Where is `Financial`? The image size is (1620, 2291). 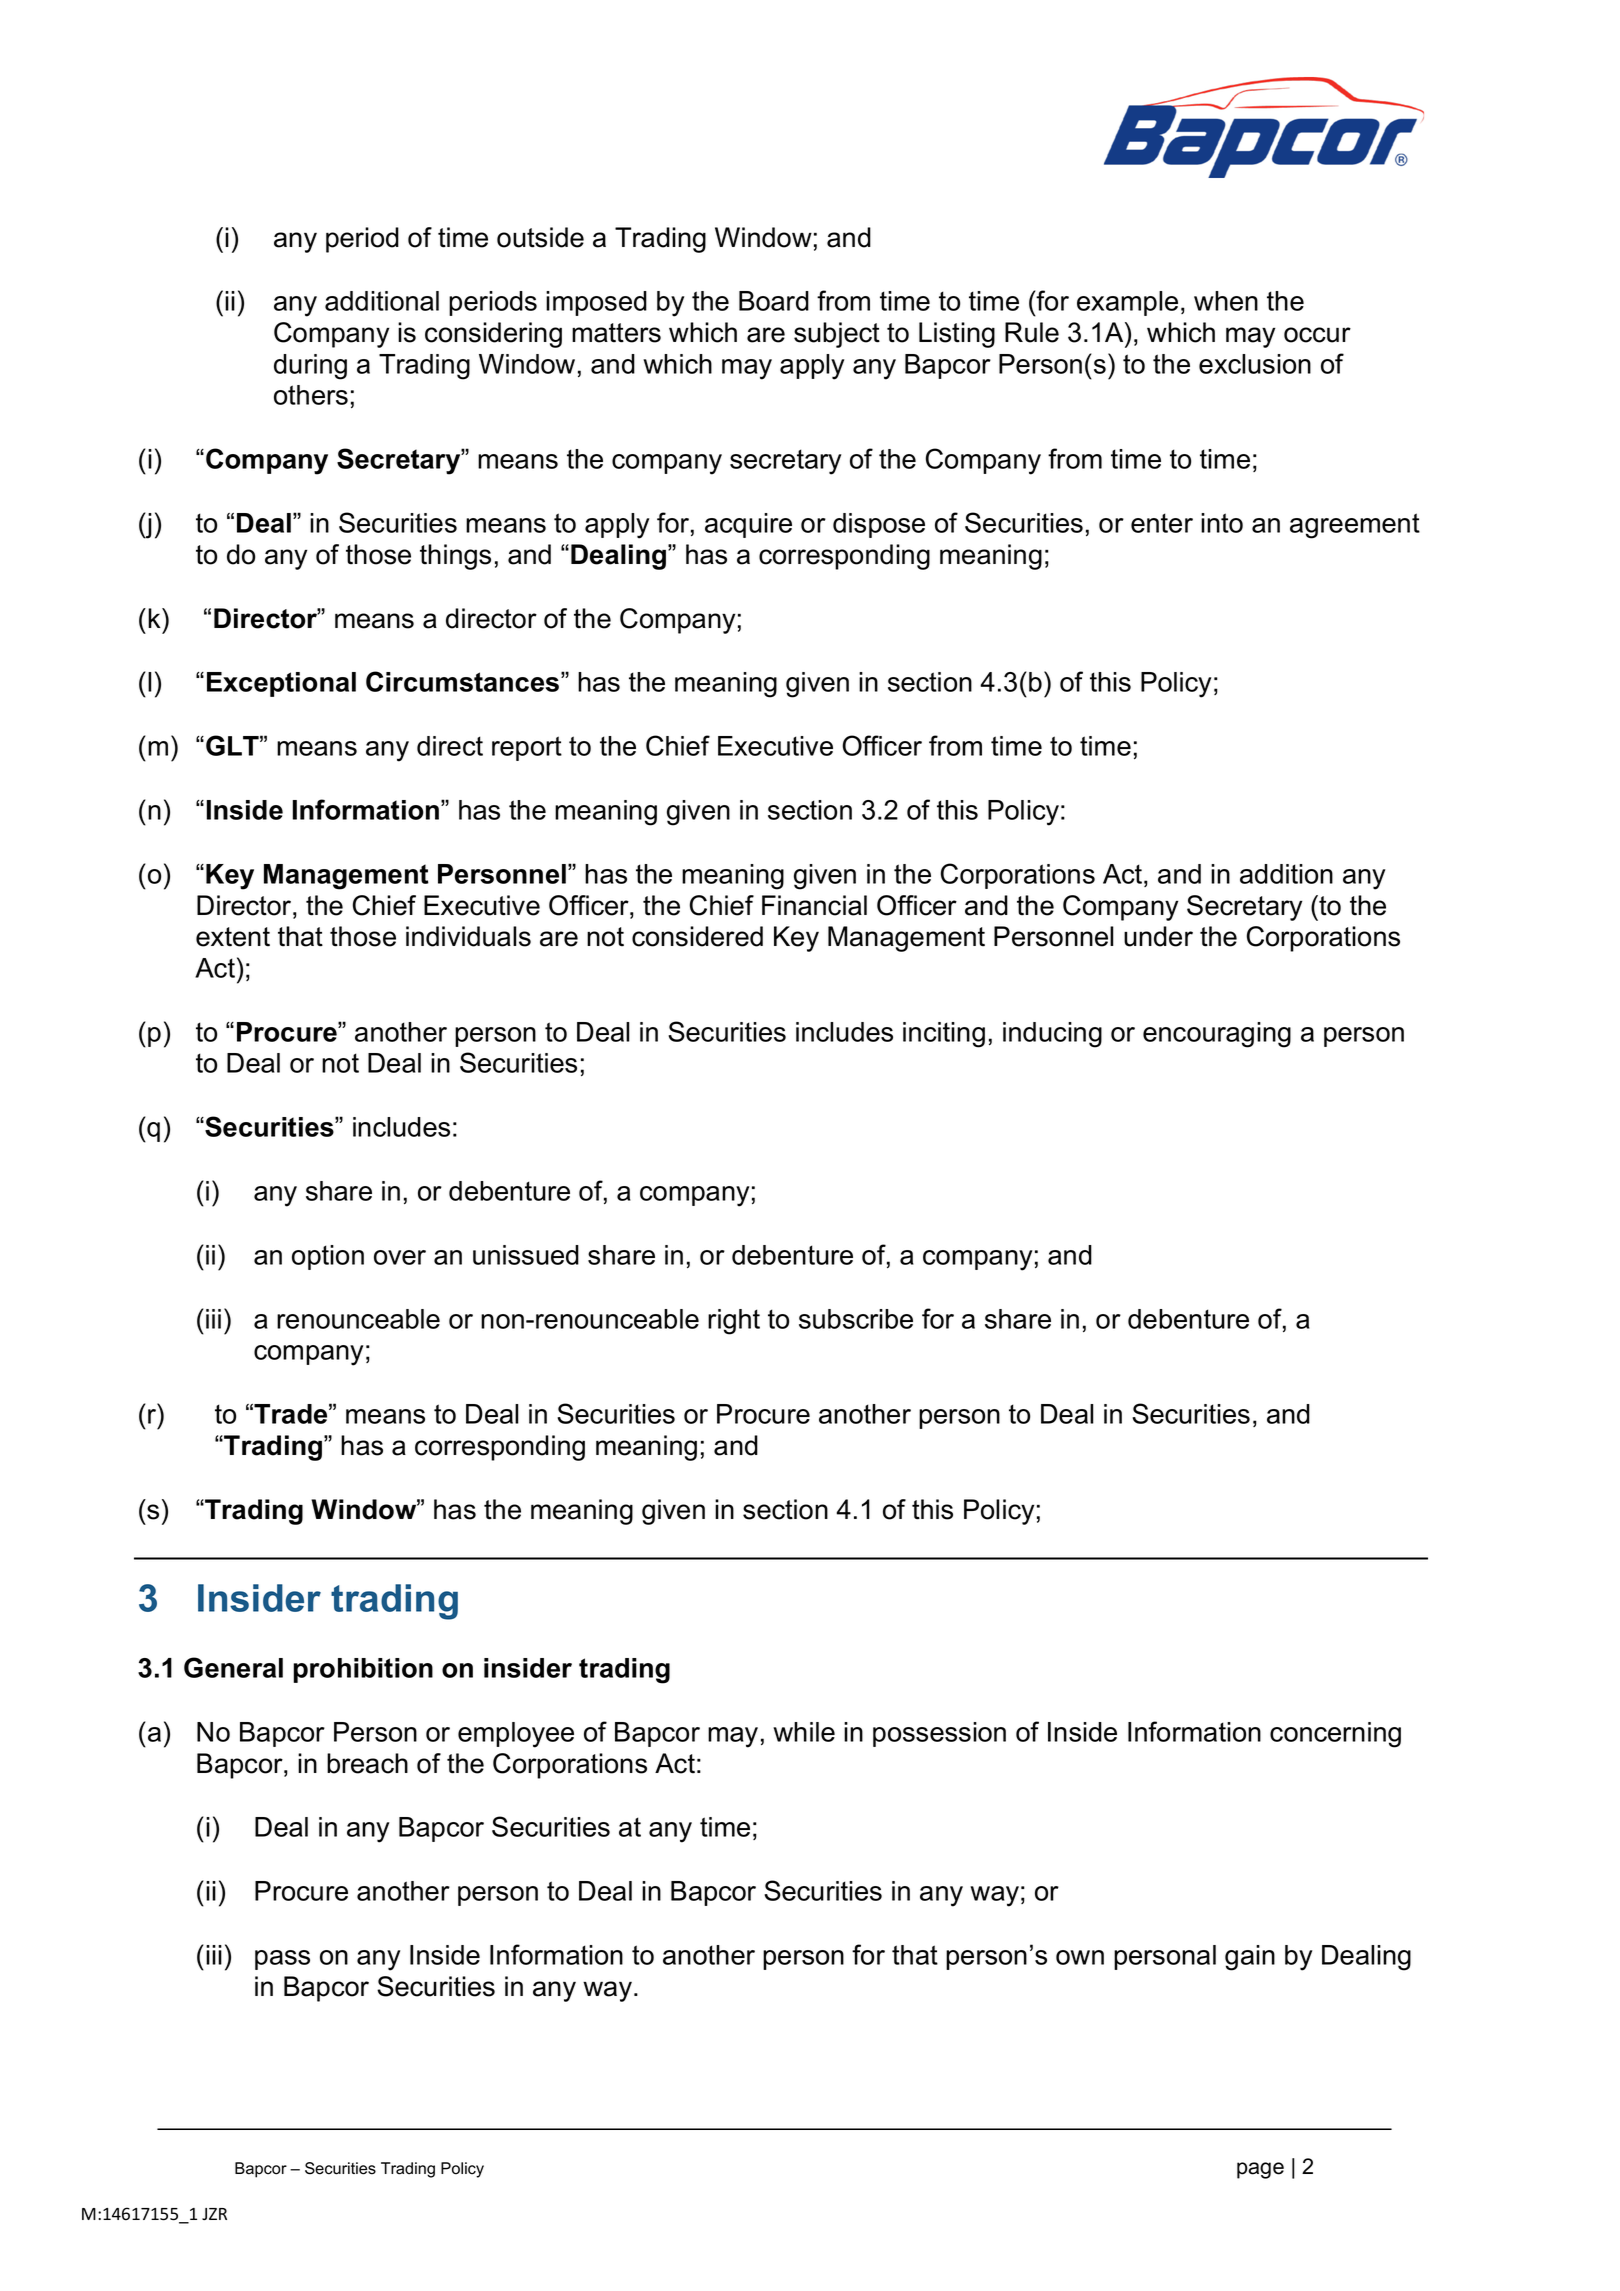
Financial is located at coordinates (814, 905).
